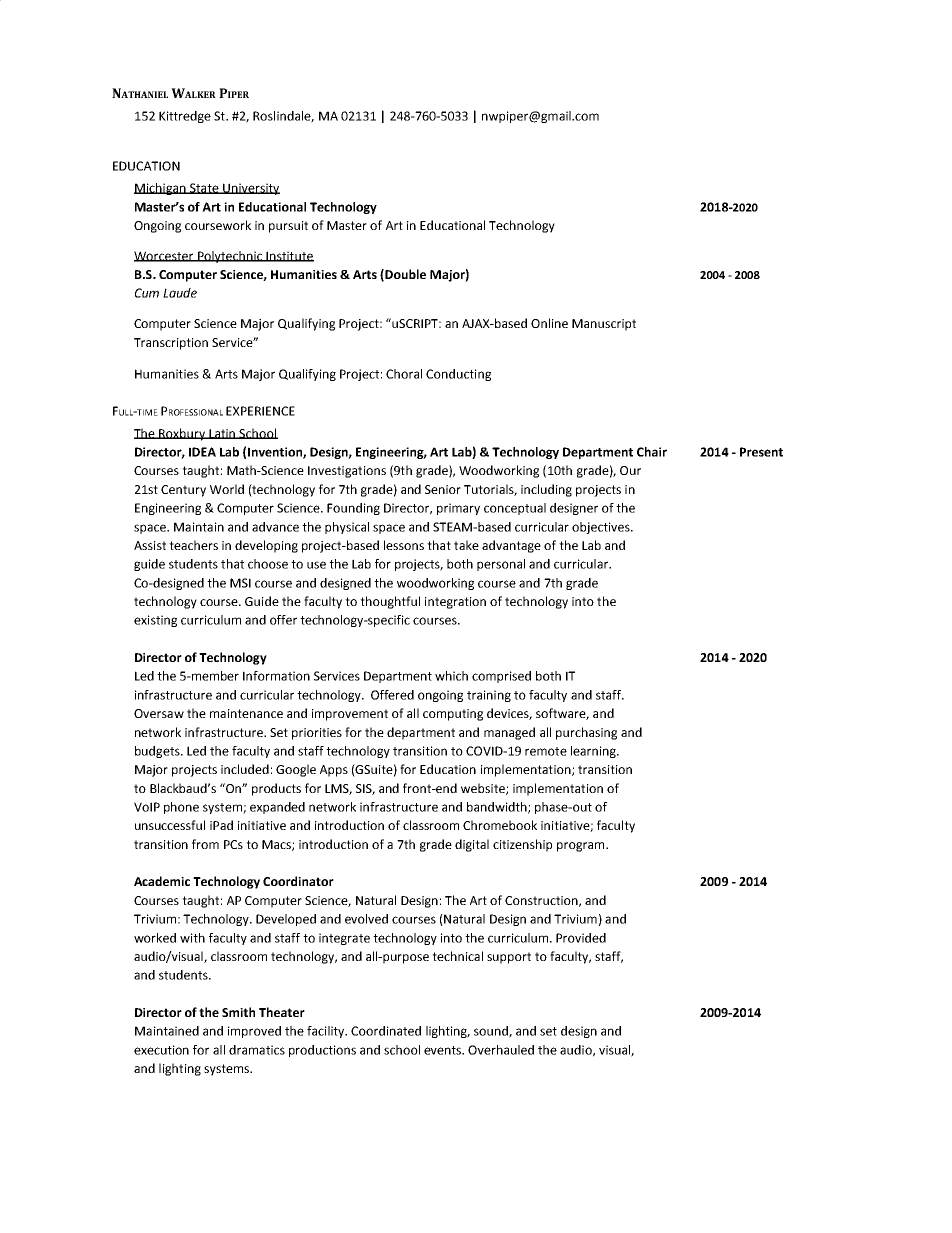 The height and width of the document is (1233, 952). Describe the element at coordinates (472, 845) in the document. I see `digital` at that location.
